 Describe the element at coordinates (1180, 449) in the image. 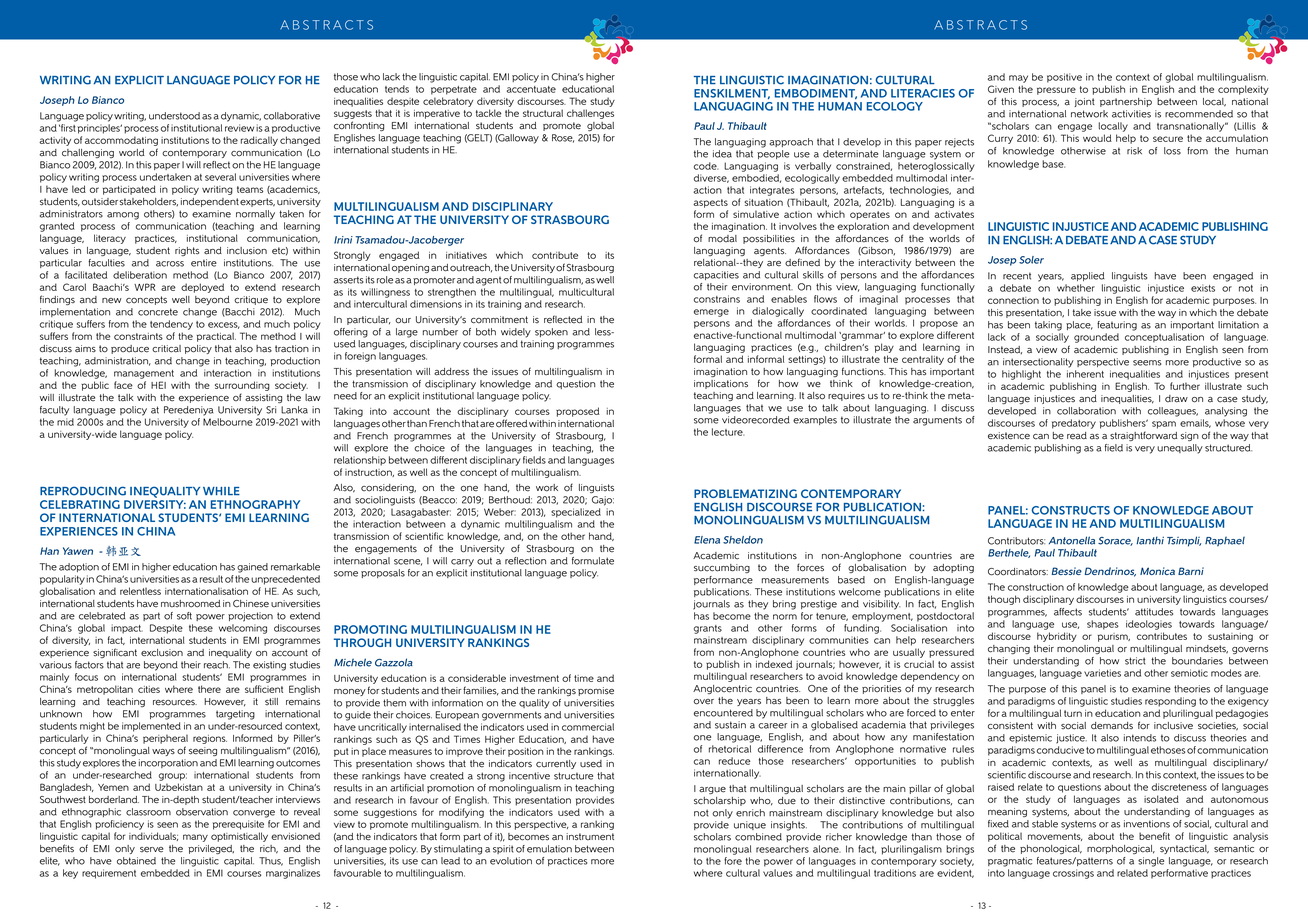

I see `unequally` at that location.
